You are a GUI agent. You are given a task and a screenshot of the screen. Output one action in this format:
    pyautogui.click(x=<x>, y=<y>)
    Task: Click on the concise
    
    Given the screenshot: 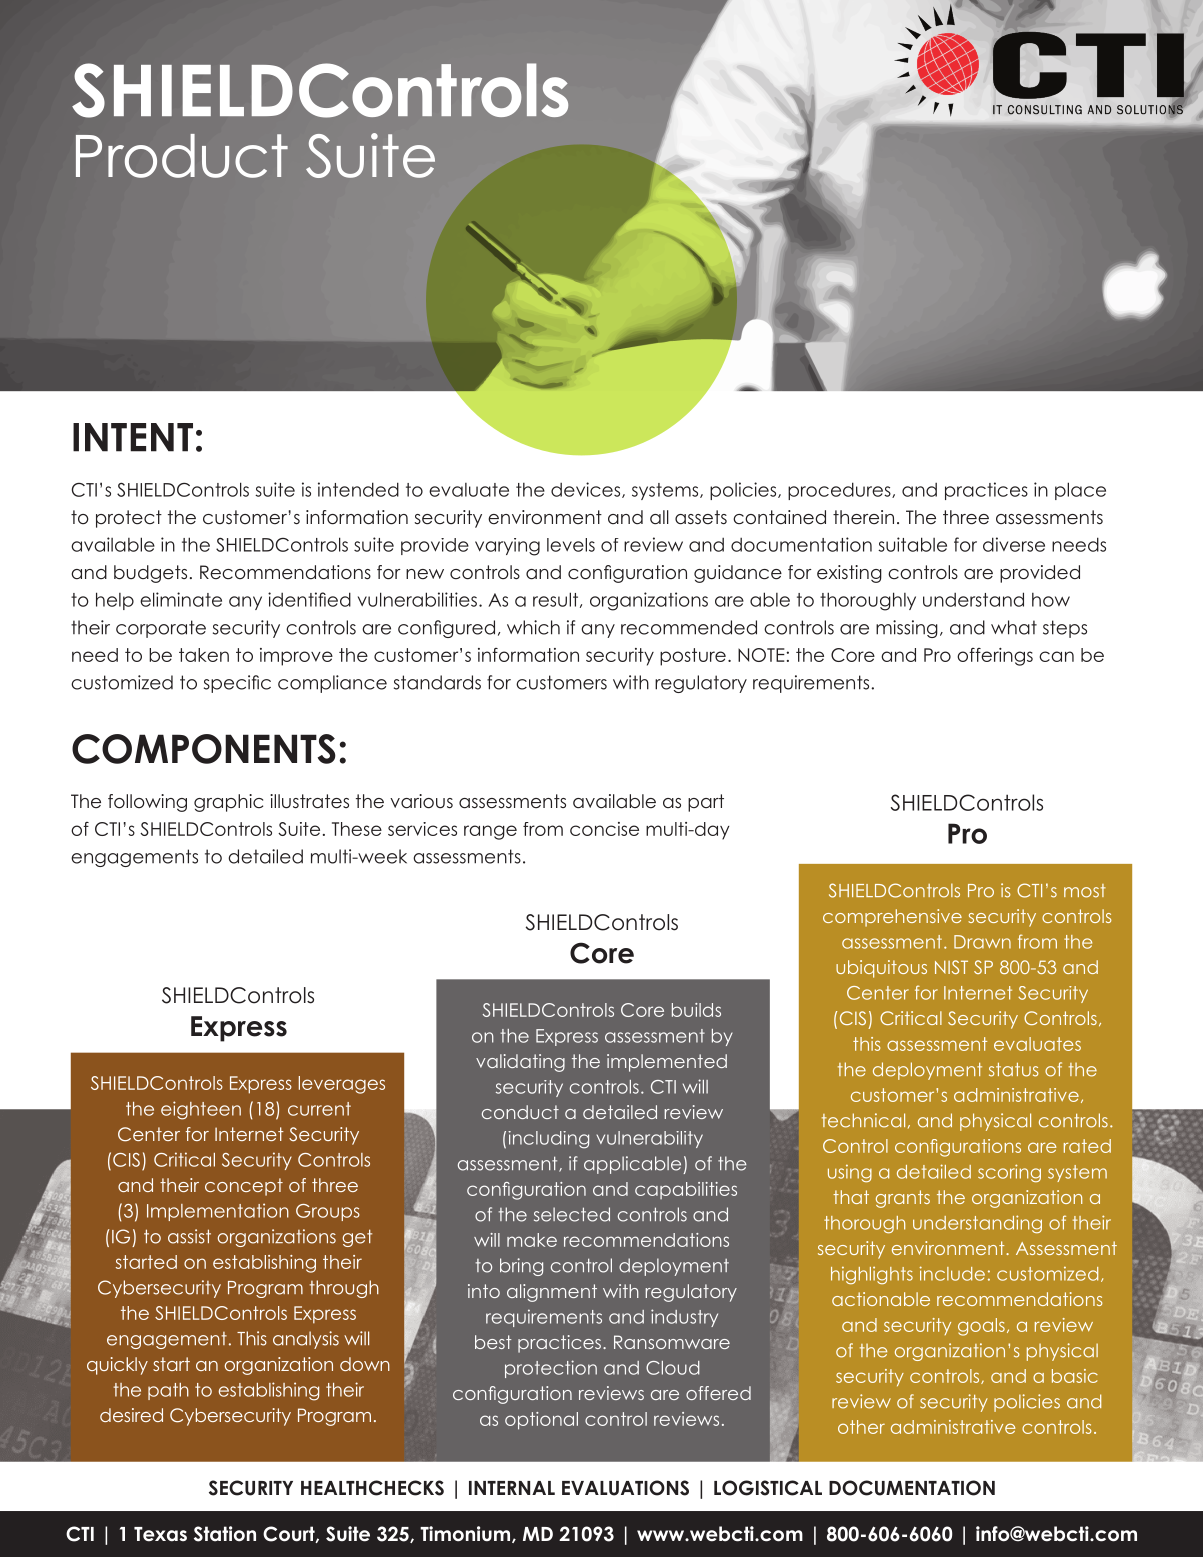 What is the action you would take?
    pyautogui.click(x=604, y=829)
